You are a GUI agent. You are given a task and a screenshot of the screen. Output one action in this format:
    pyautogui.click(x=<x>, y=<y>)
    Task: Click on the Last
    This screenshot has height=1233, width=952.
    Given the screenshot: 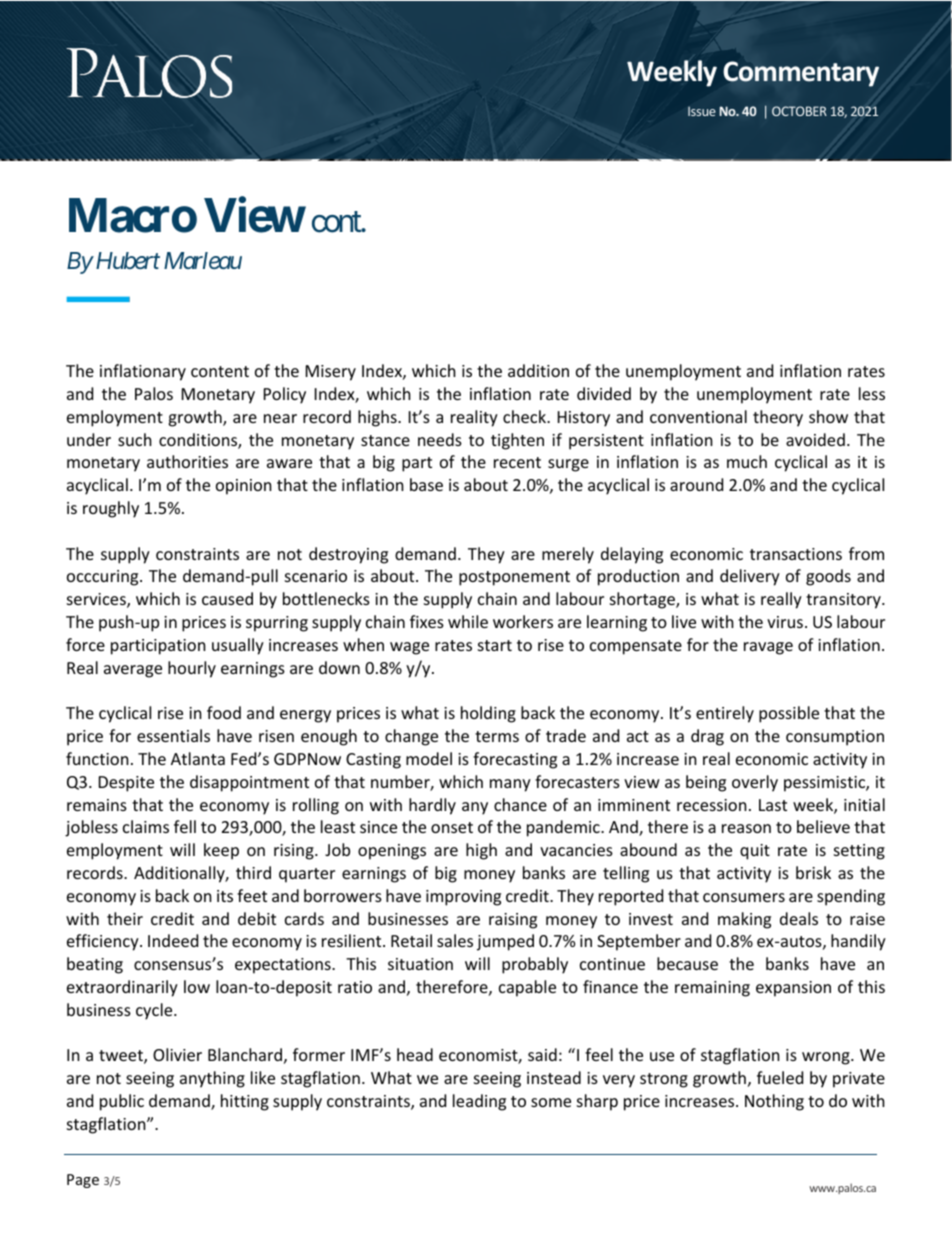 What is the action you would take?
    pyautogui.click(x=773, y=805)
